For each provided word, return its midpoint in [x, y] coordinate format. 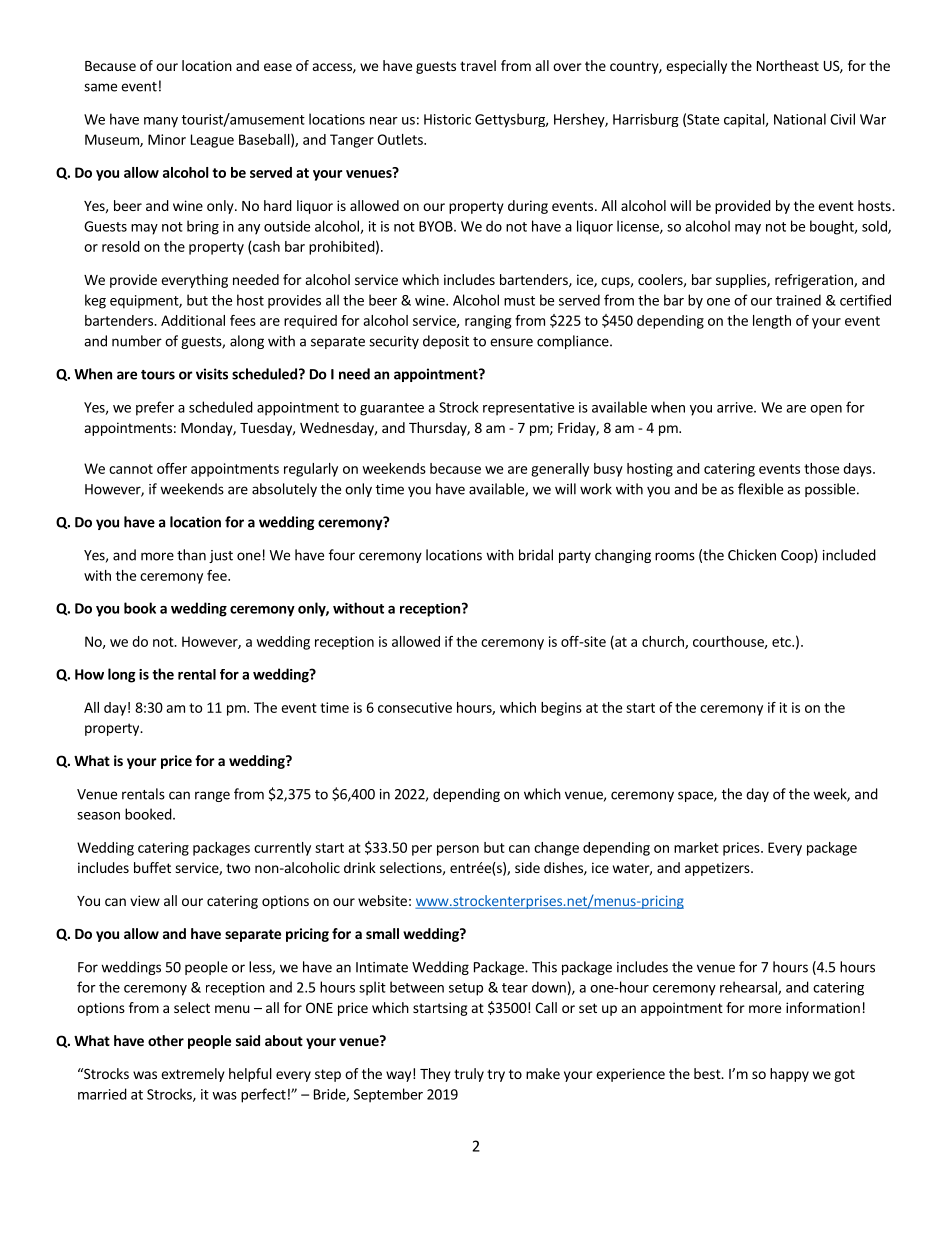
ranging [488, 322]
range [212, 796]
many [161, 122]
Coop [798, 556]
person [458, 850]
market [696, 847]
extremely [193, 1075]
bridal [536, 555]
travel [478, 65]
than [191, 555]
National [800, 119]
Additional [193, 320]
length [772, 322]
